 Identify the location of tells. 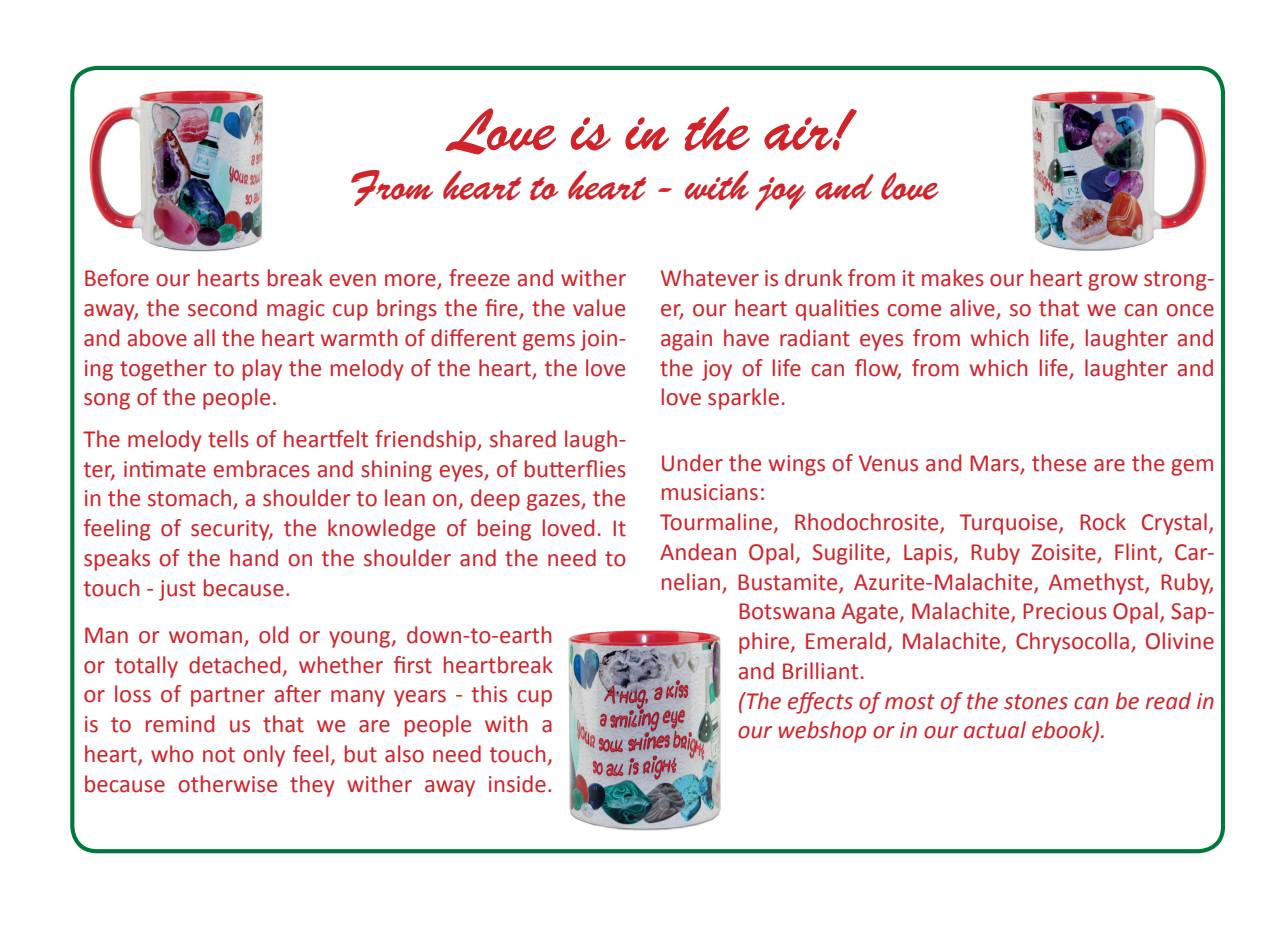
(228, 439).
